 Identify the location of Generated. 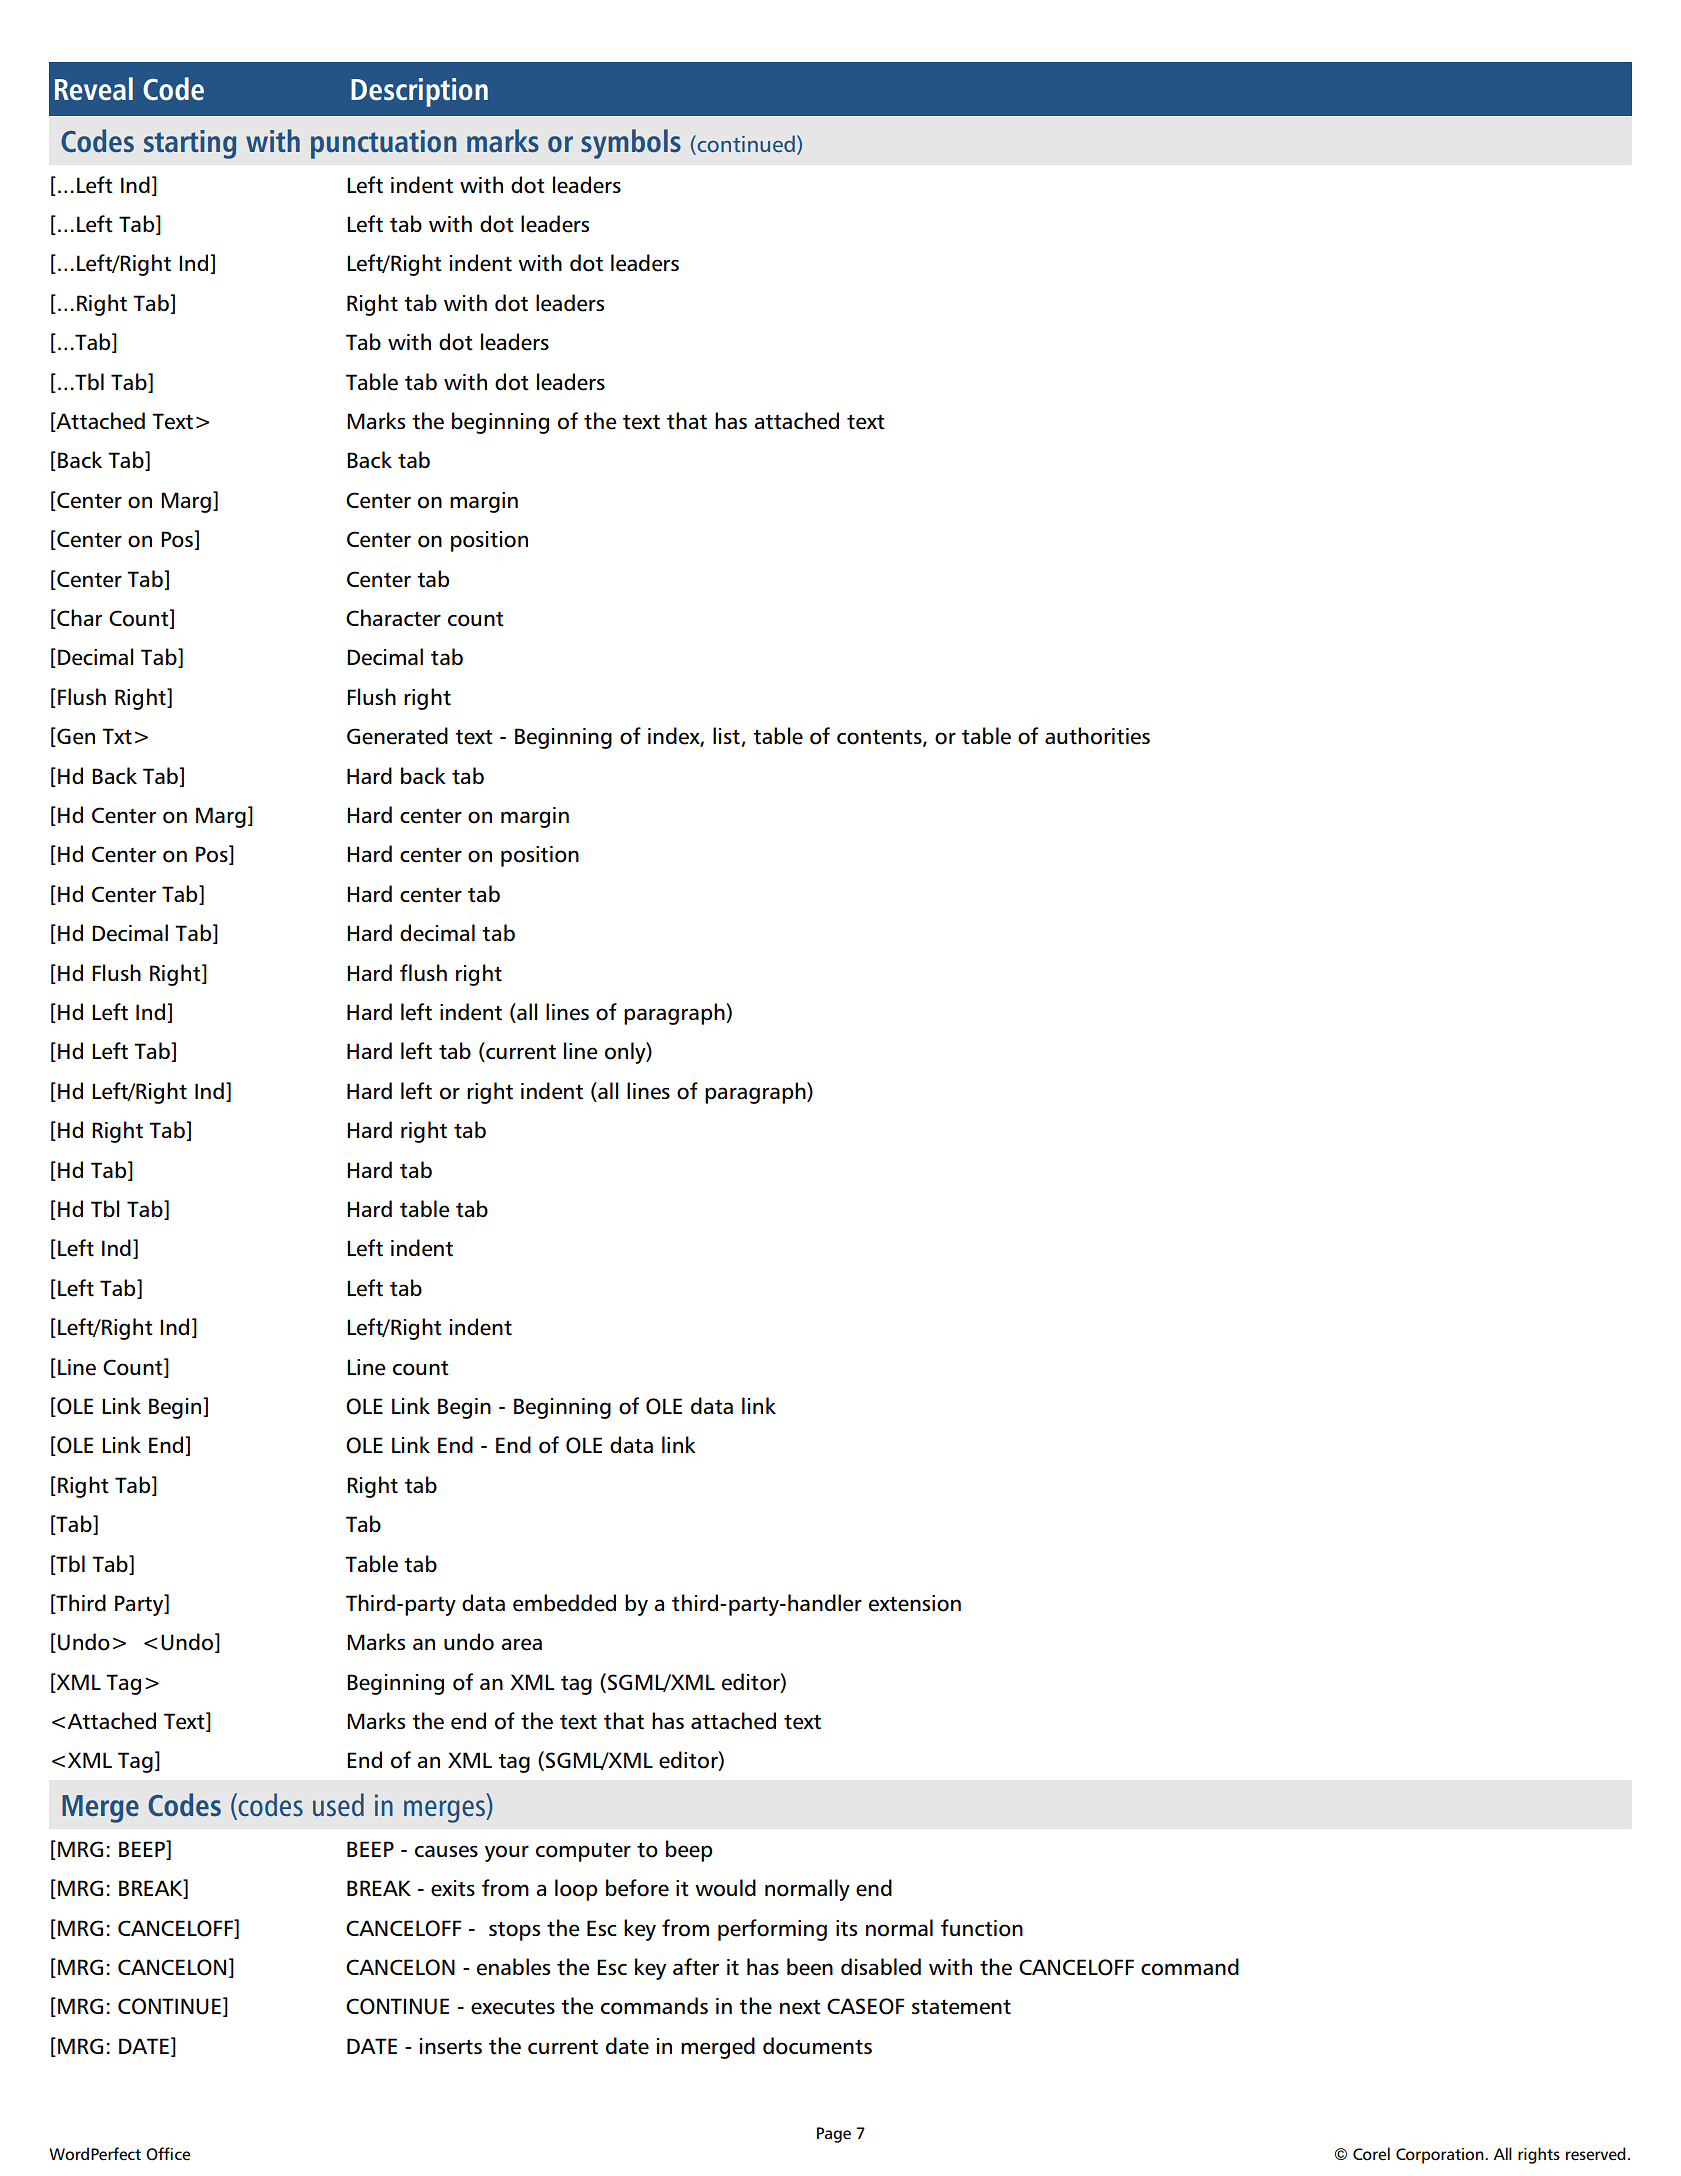
(397, 736).
